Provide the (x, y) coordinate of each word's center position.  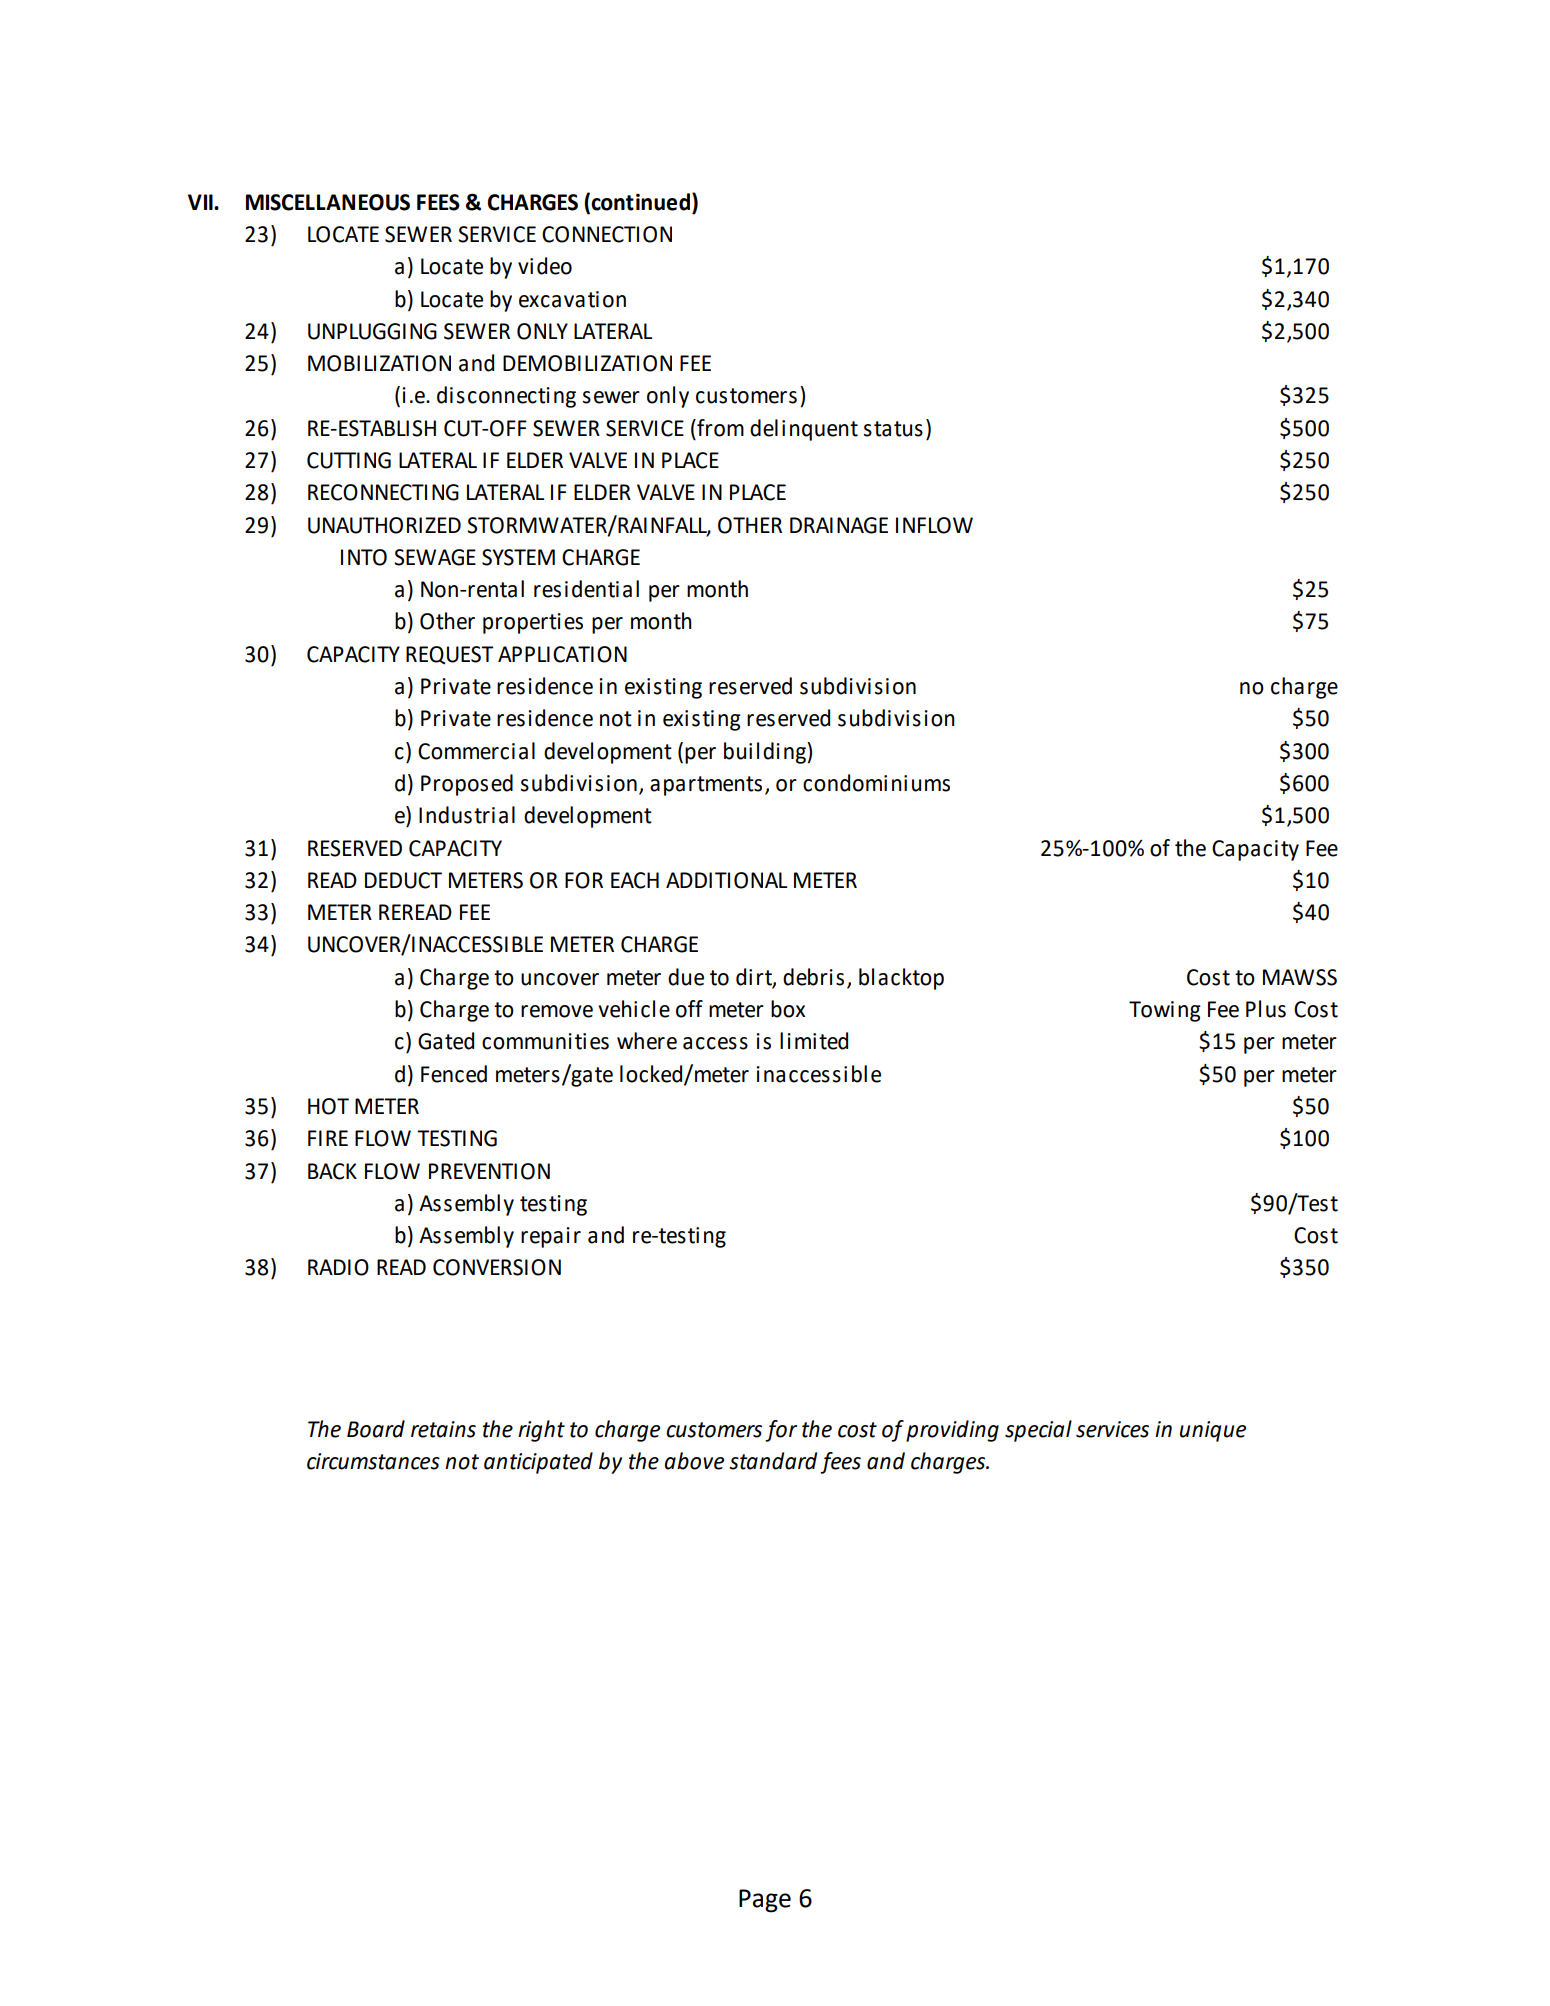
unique (1213, 1431)
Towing (1165, 1011)
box (788, 1009)
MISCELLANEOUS (328, 202)
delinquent (804, 430)
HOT (328, 1106)
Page (765, 1901)
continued (642, 202)
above (694, 1461)
